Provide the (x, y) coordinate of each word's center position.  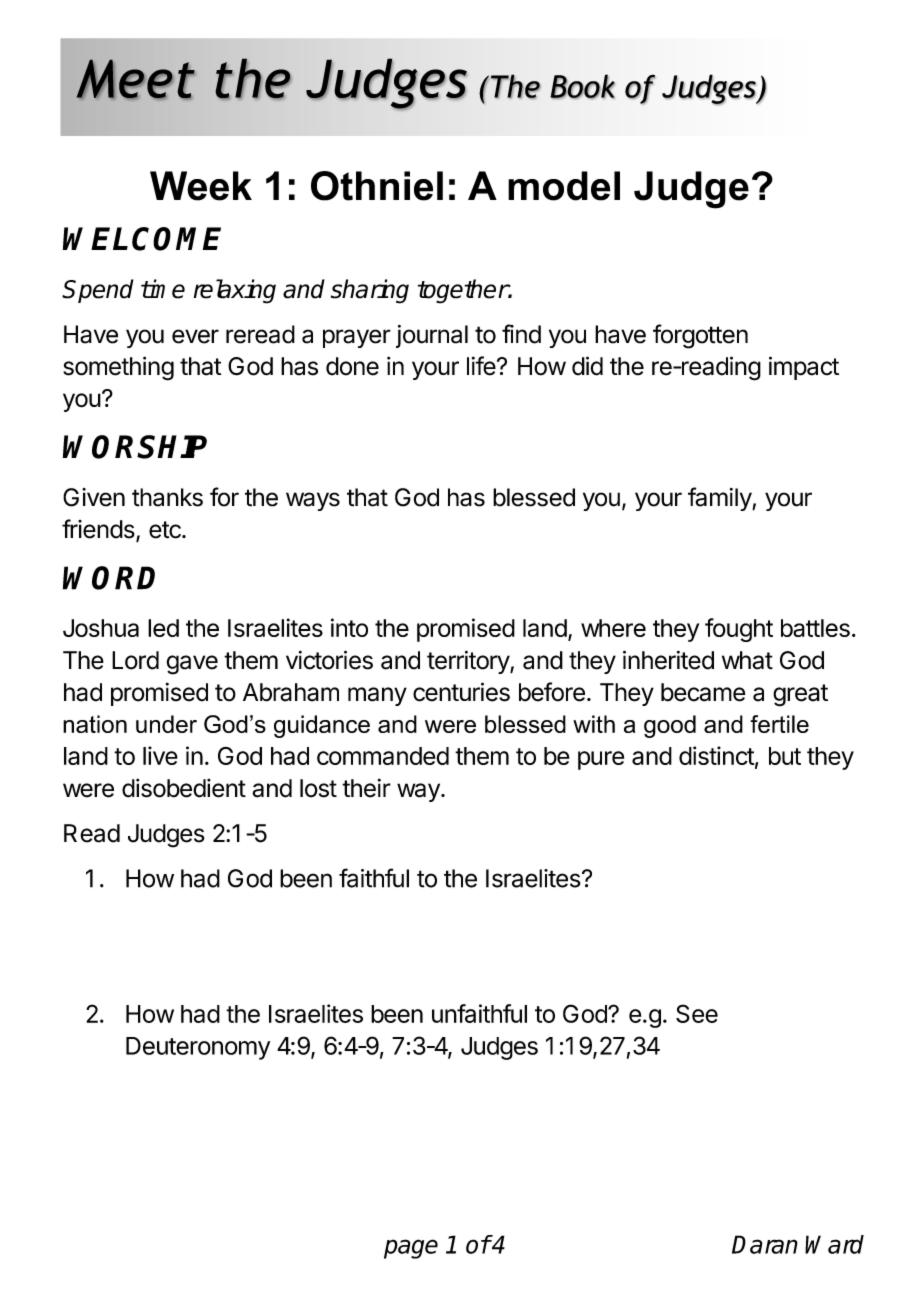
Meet (136, 79)
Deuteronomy (198, 1048)
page (411, 1249)
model (564, 186)
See (697, 1013)
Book (582, 86)
